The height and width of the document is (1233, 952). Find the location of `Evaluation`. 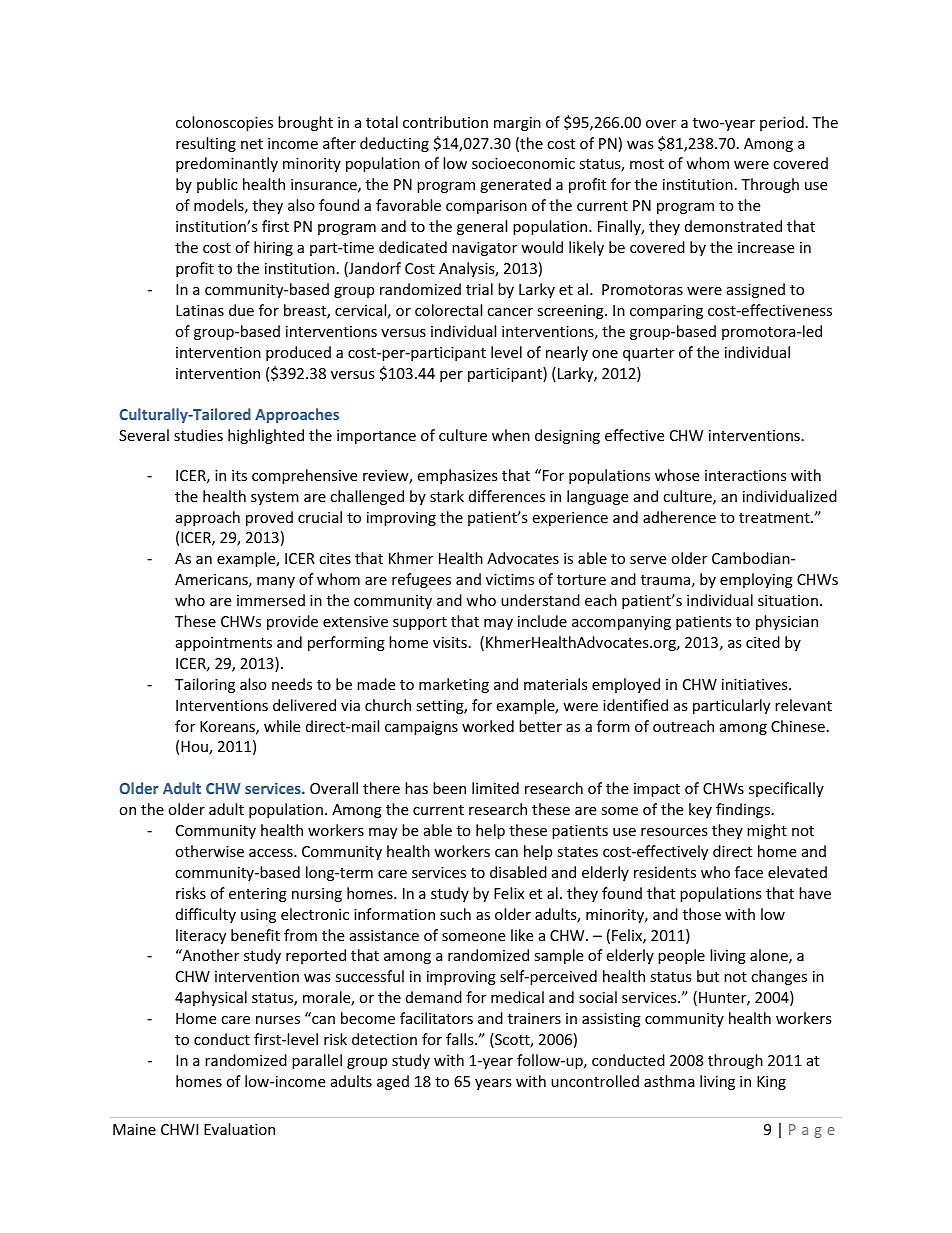

Evaluation is located at coordinates (239, 1129).
